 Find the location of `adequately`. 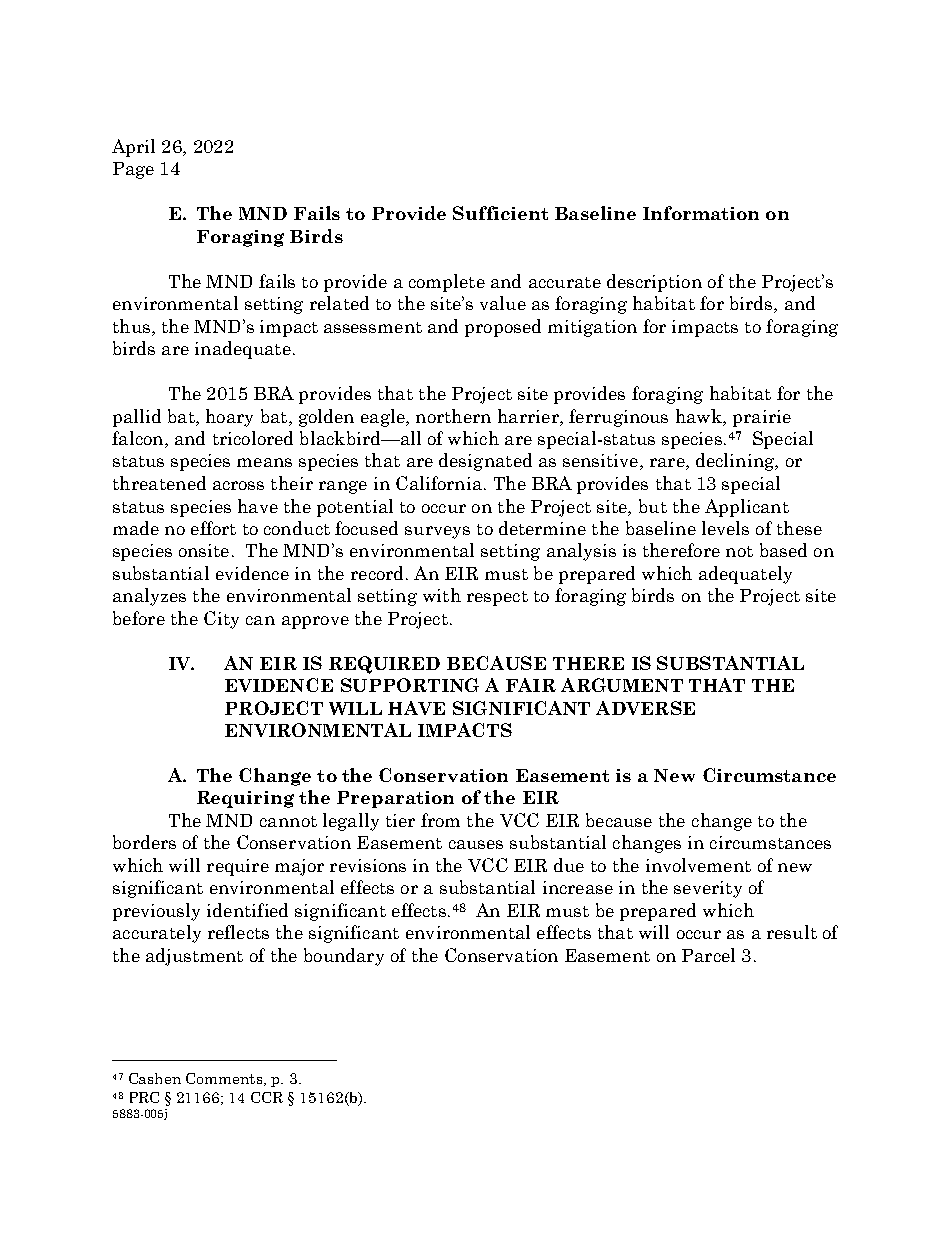

adequately is located at coordinates (745, 575).
